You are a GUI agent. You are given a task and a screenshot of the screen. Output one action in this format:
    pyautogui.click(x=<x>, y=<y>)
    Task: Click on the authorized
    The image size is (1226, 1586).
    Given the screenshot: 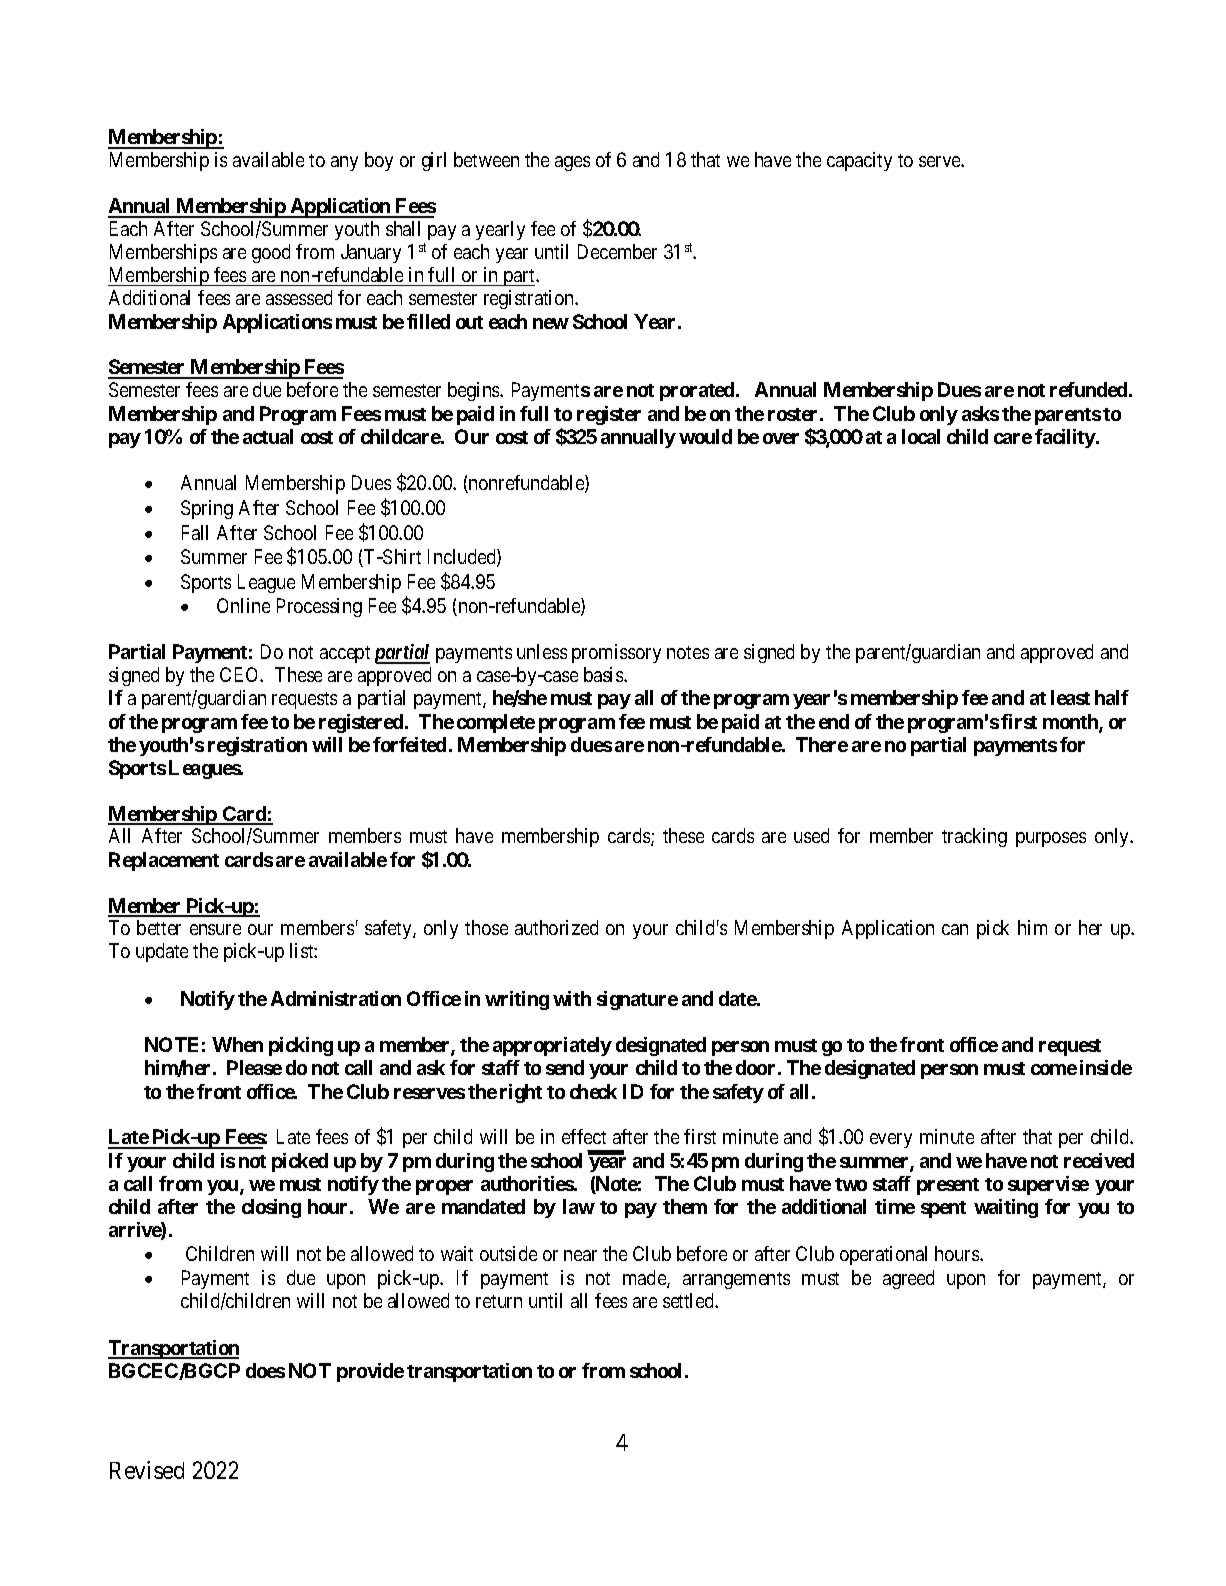 What is the action you would take?
    pyautogui.click(x=556, y=927)
